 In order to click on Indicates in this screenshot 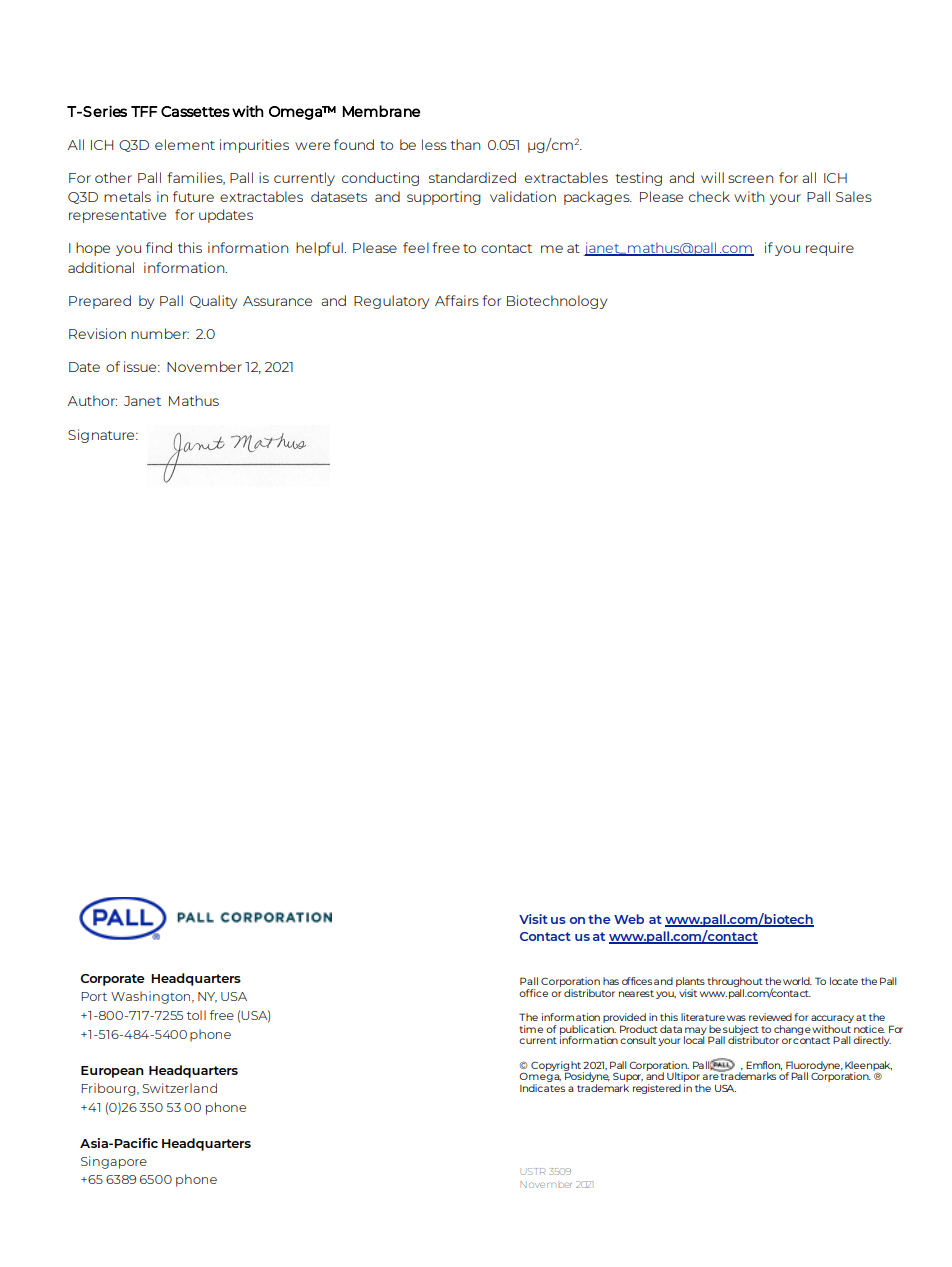, I will do `click(542, 1088)`.
